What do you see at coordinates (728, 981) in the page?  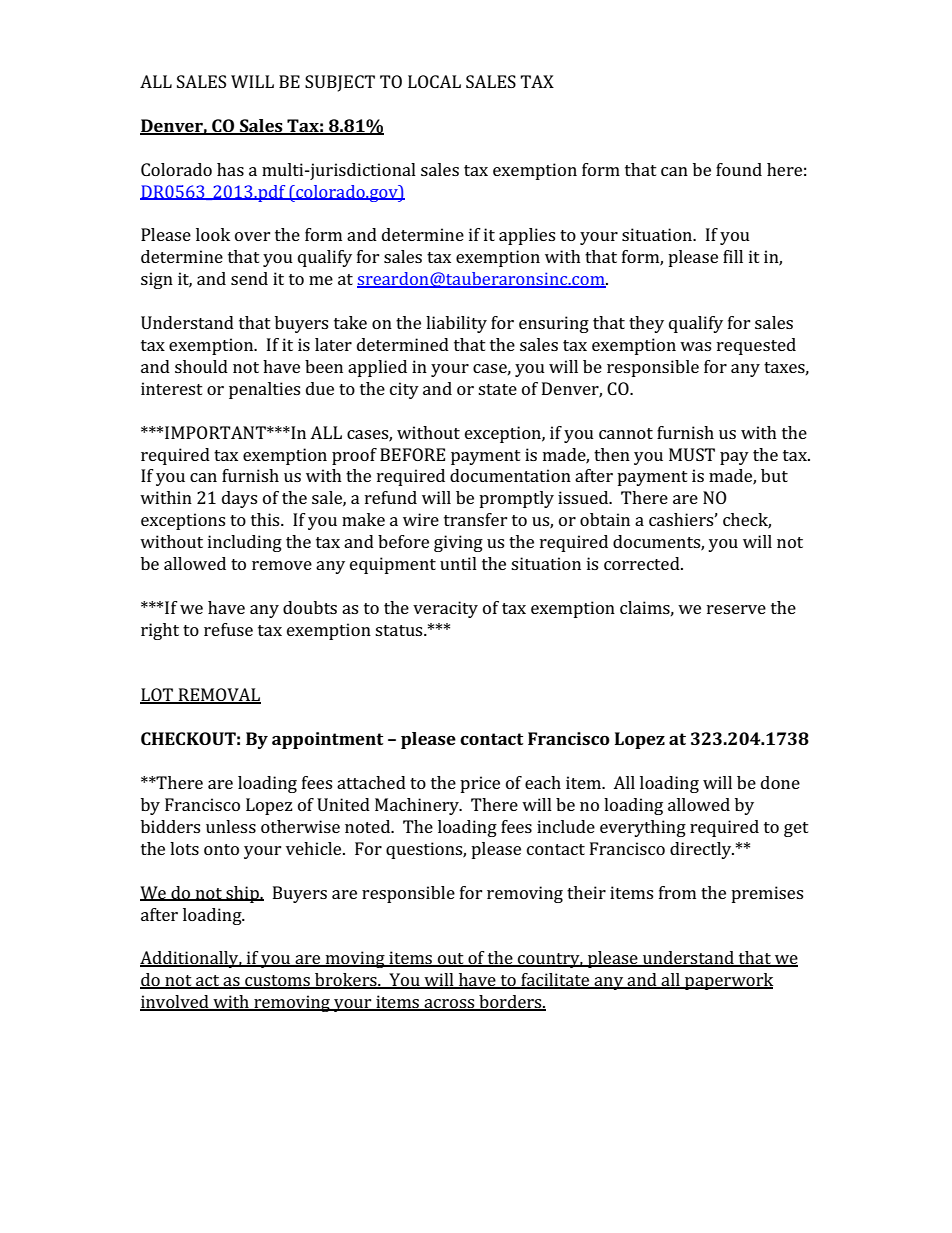 I see `paperwork` at bounding box center [728, 981].
